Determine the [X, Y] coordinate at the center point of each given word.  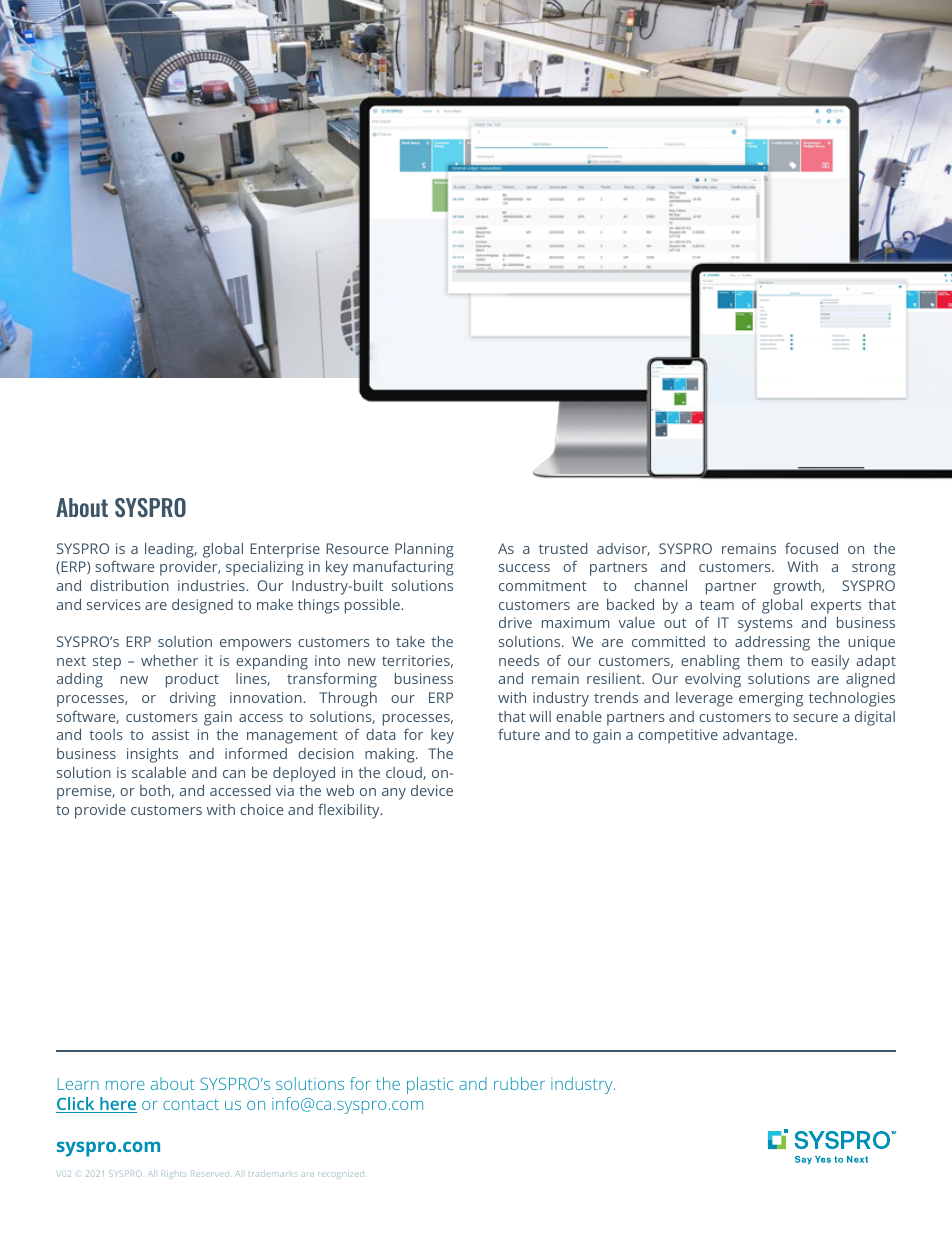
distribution [129, 585]
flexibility [350, 811]
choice [261, 809]
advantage [759, 736]
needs [519, 660]
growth [798, 587]
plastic [430, 1085]
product [192, 680]
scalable [159, 772]
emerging [771, 699]
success [524, 568]
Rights [173, 1174]
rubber [519, 1083]
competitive [678, 736]
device [432, 790]
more [125, 1085]
